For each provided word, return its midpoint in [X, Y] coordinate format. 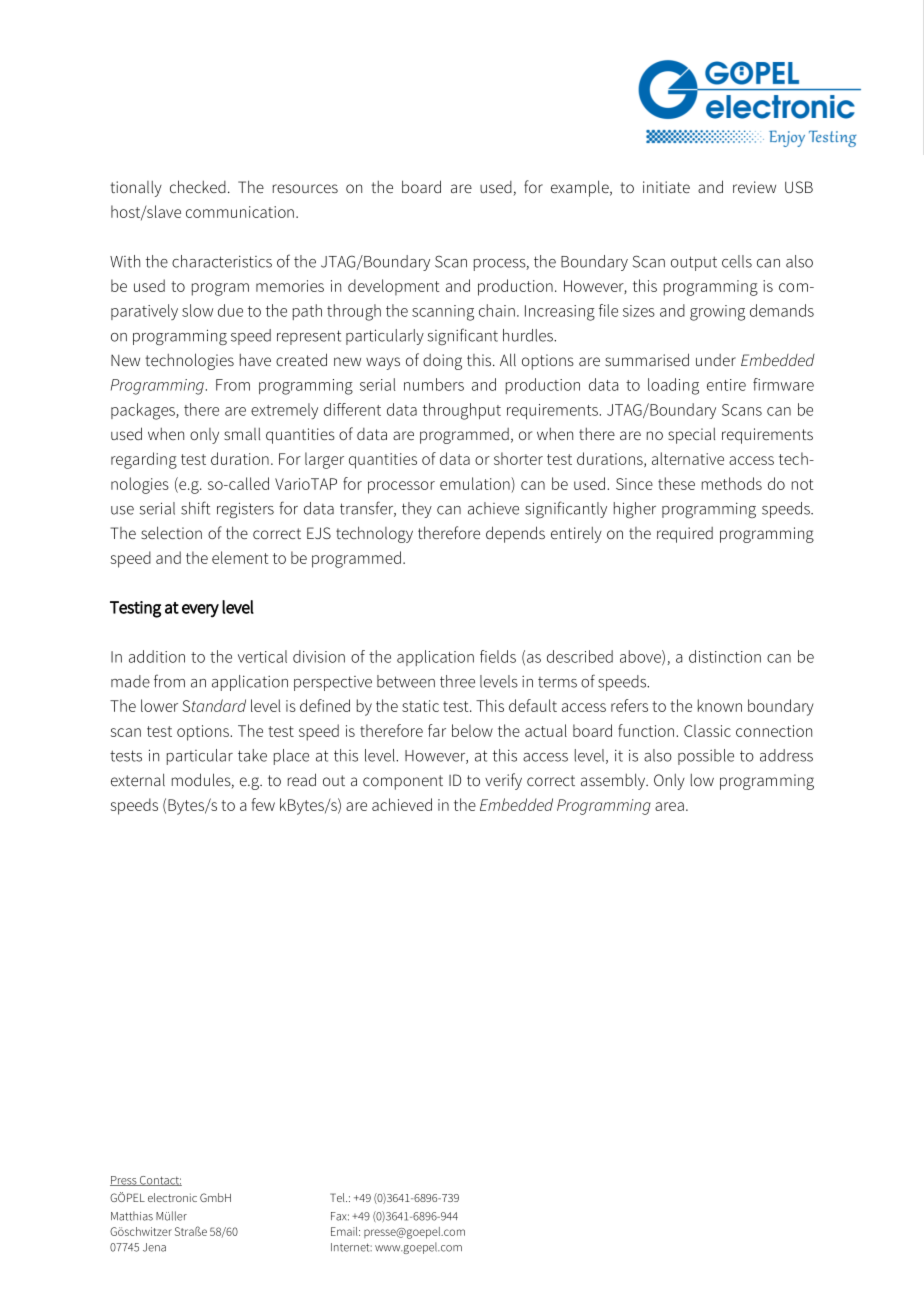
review [754, 187]
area [669, 806]
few [263, 804]
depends [515, 534]
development [394, 287]
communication [240, 212]
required [685, 535]
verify [503, 781]
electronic [172, 1197]
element [240, 557]
